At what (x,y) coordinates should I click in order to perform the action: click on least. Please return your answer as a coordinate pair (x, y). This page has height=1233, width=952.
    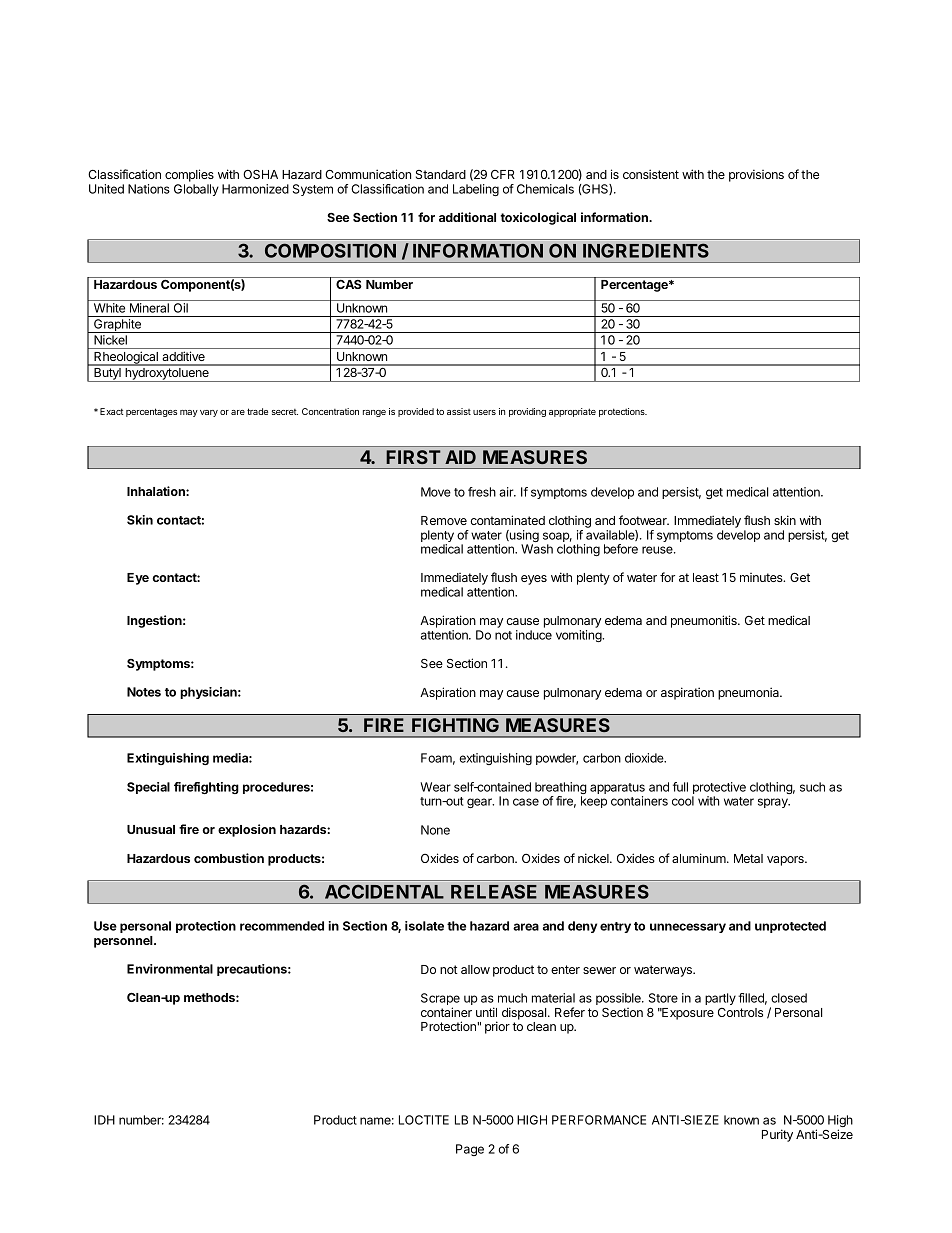
    Looking at the image, I should click on (706, 577).
